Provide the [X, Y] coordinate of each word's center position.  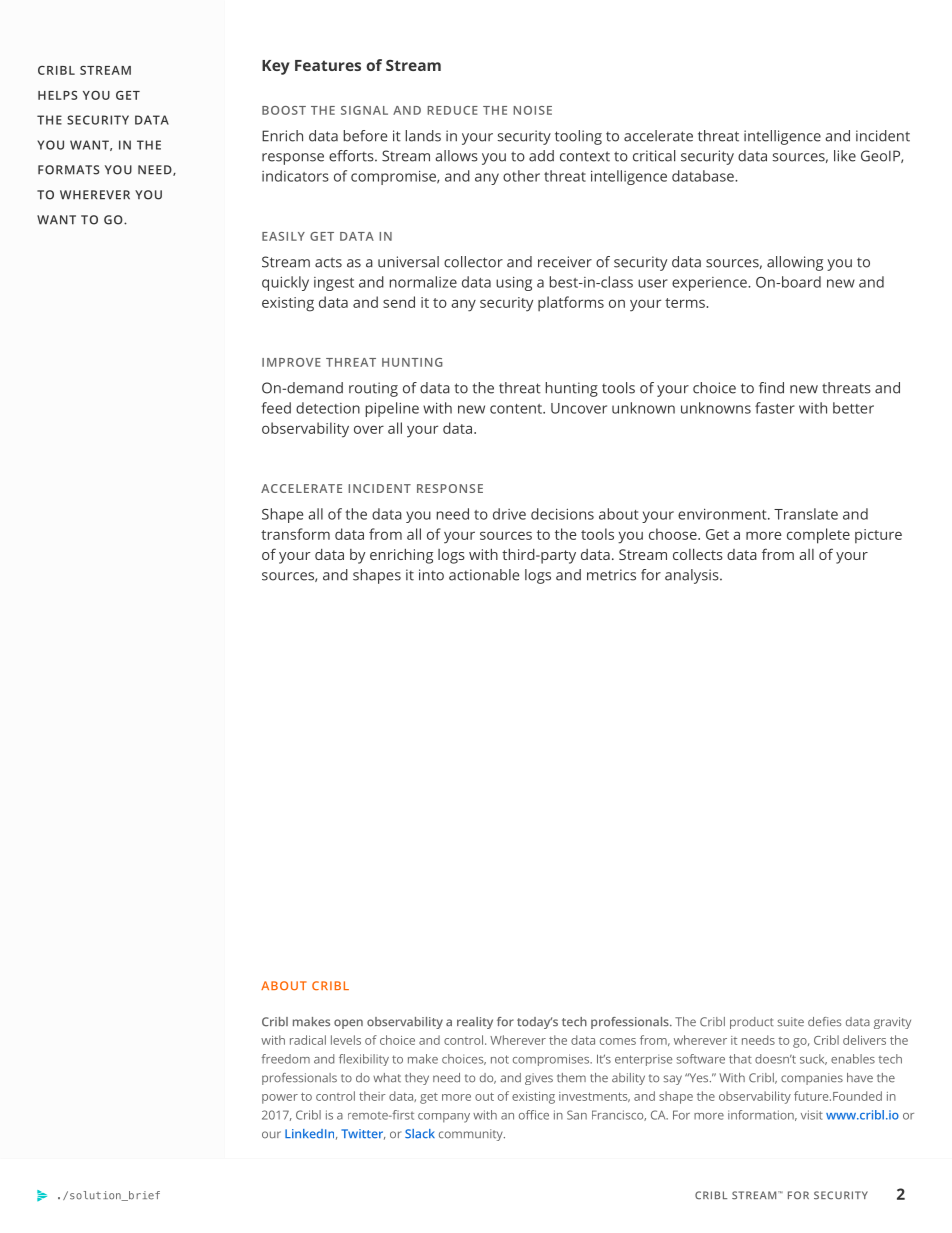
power [280, 1099]
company [444, 1118]
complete [818, 536]
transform [295, 534]
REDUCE [452, 110]
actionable [484, 575]
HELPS [57, 95]
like [845, 156]
